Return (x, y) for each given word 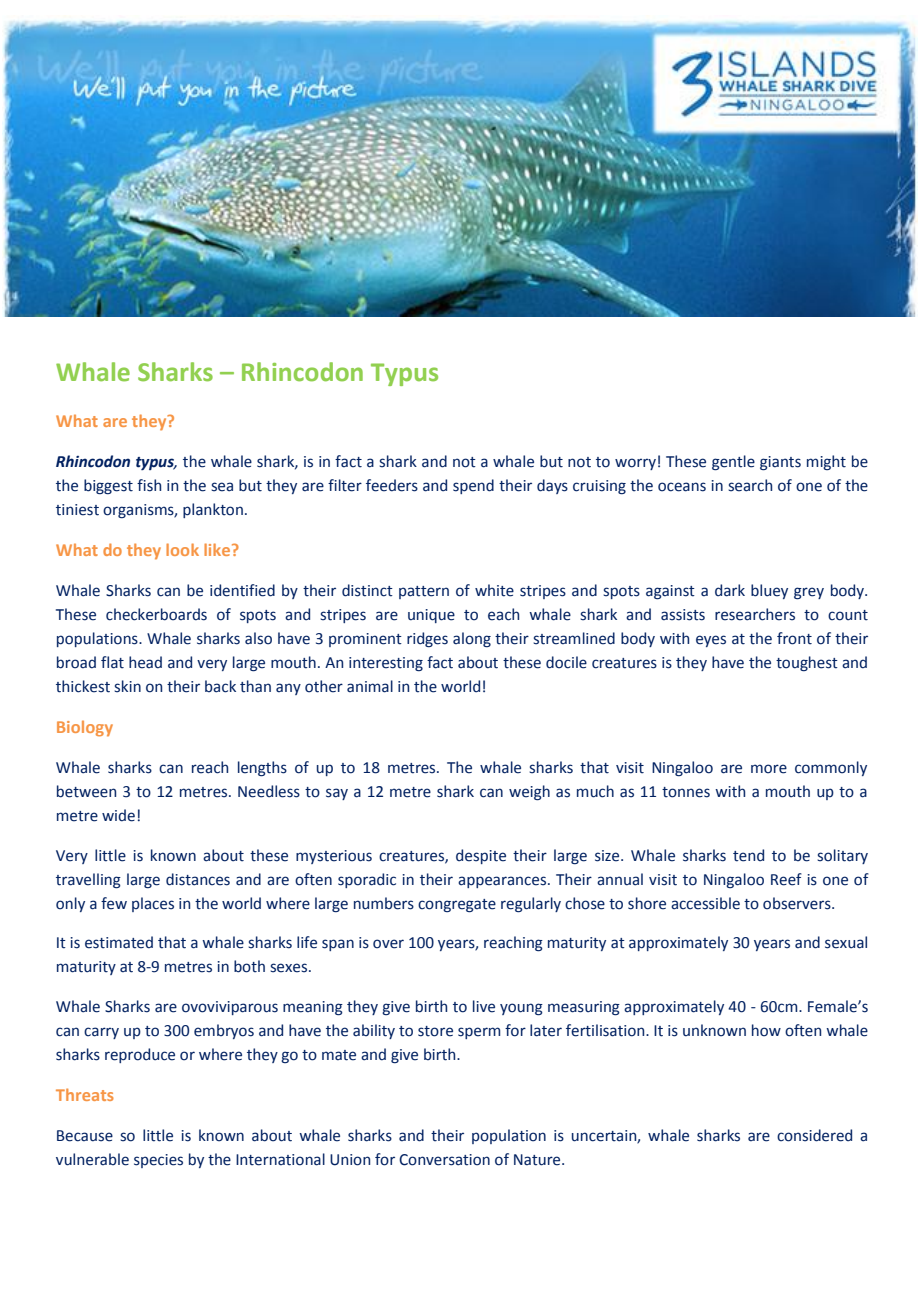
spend (473, 486)
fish (149, 485)
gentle (733, 463)
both (249, 966)
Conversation (444, 1160)
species (158, 1161)
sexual (846, 942)
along (472, 639)
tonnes (686, 792)
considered (814, 1135)
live (484, 1006)
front (794, 638)
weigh (529, 793)
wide (118, 815)
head (145, 662)
